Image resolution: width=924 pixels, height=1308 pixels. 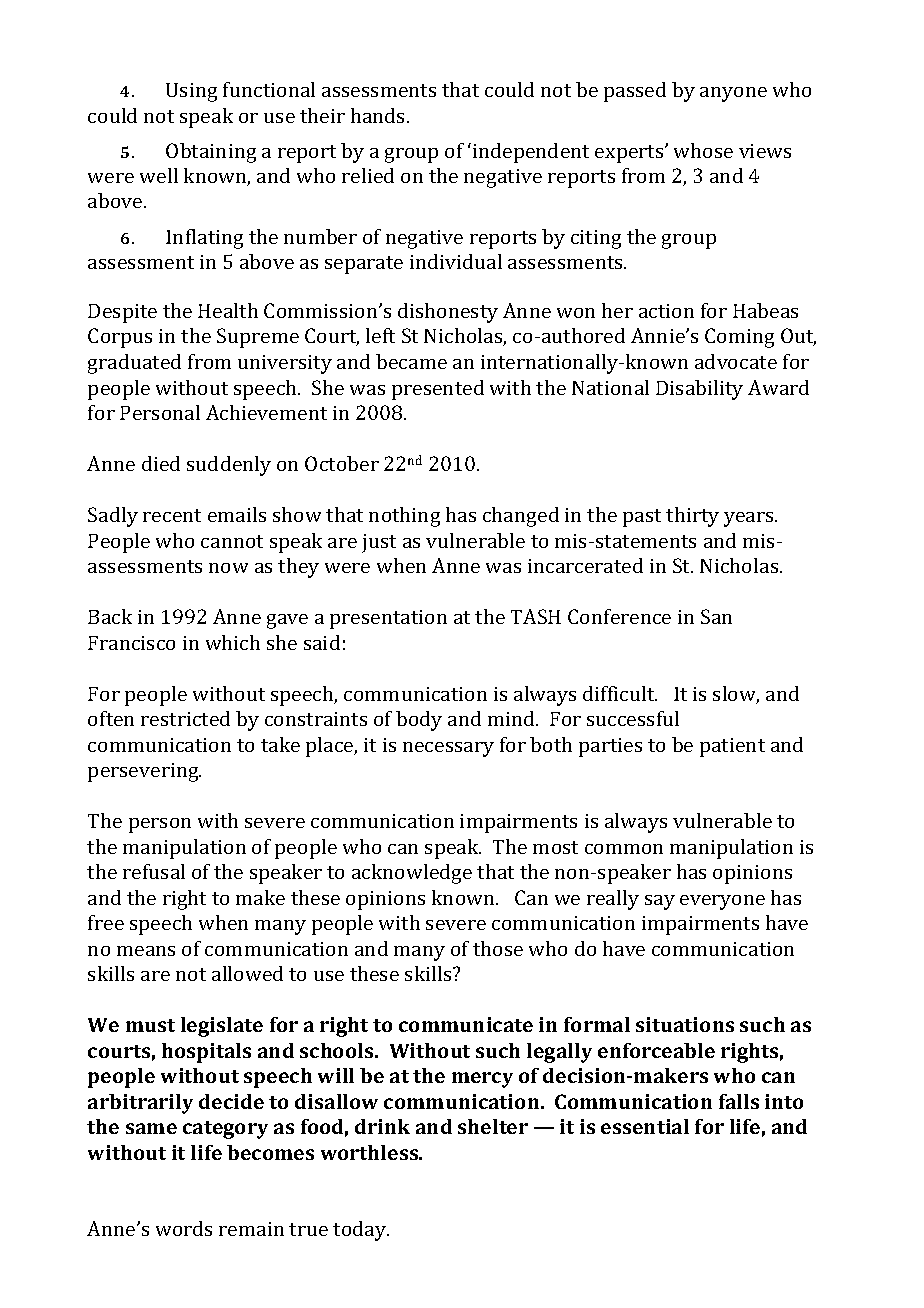 What do you see at coordinates (184, 1228) in the screenshot?
I see `words` at bounding box center [184, 1228].
